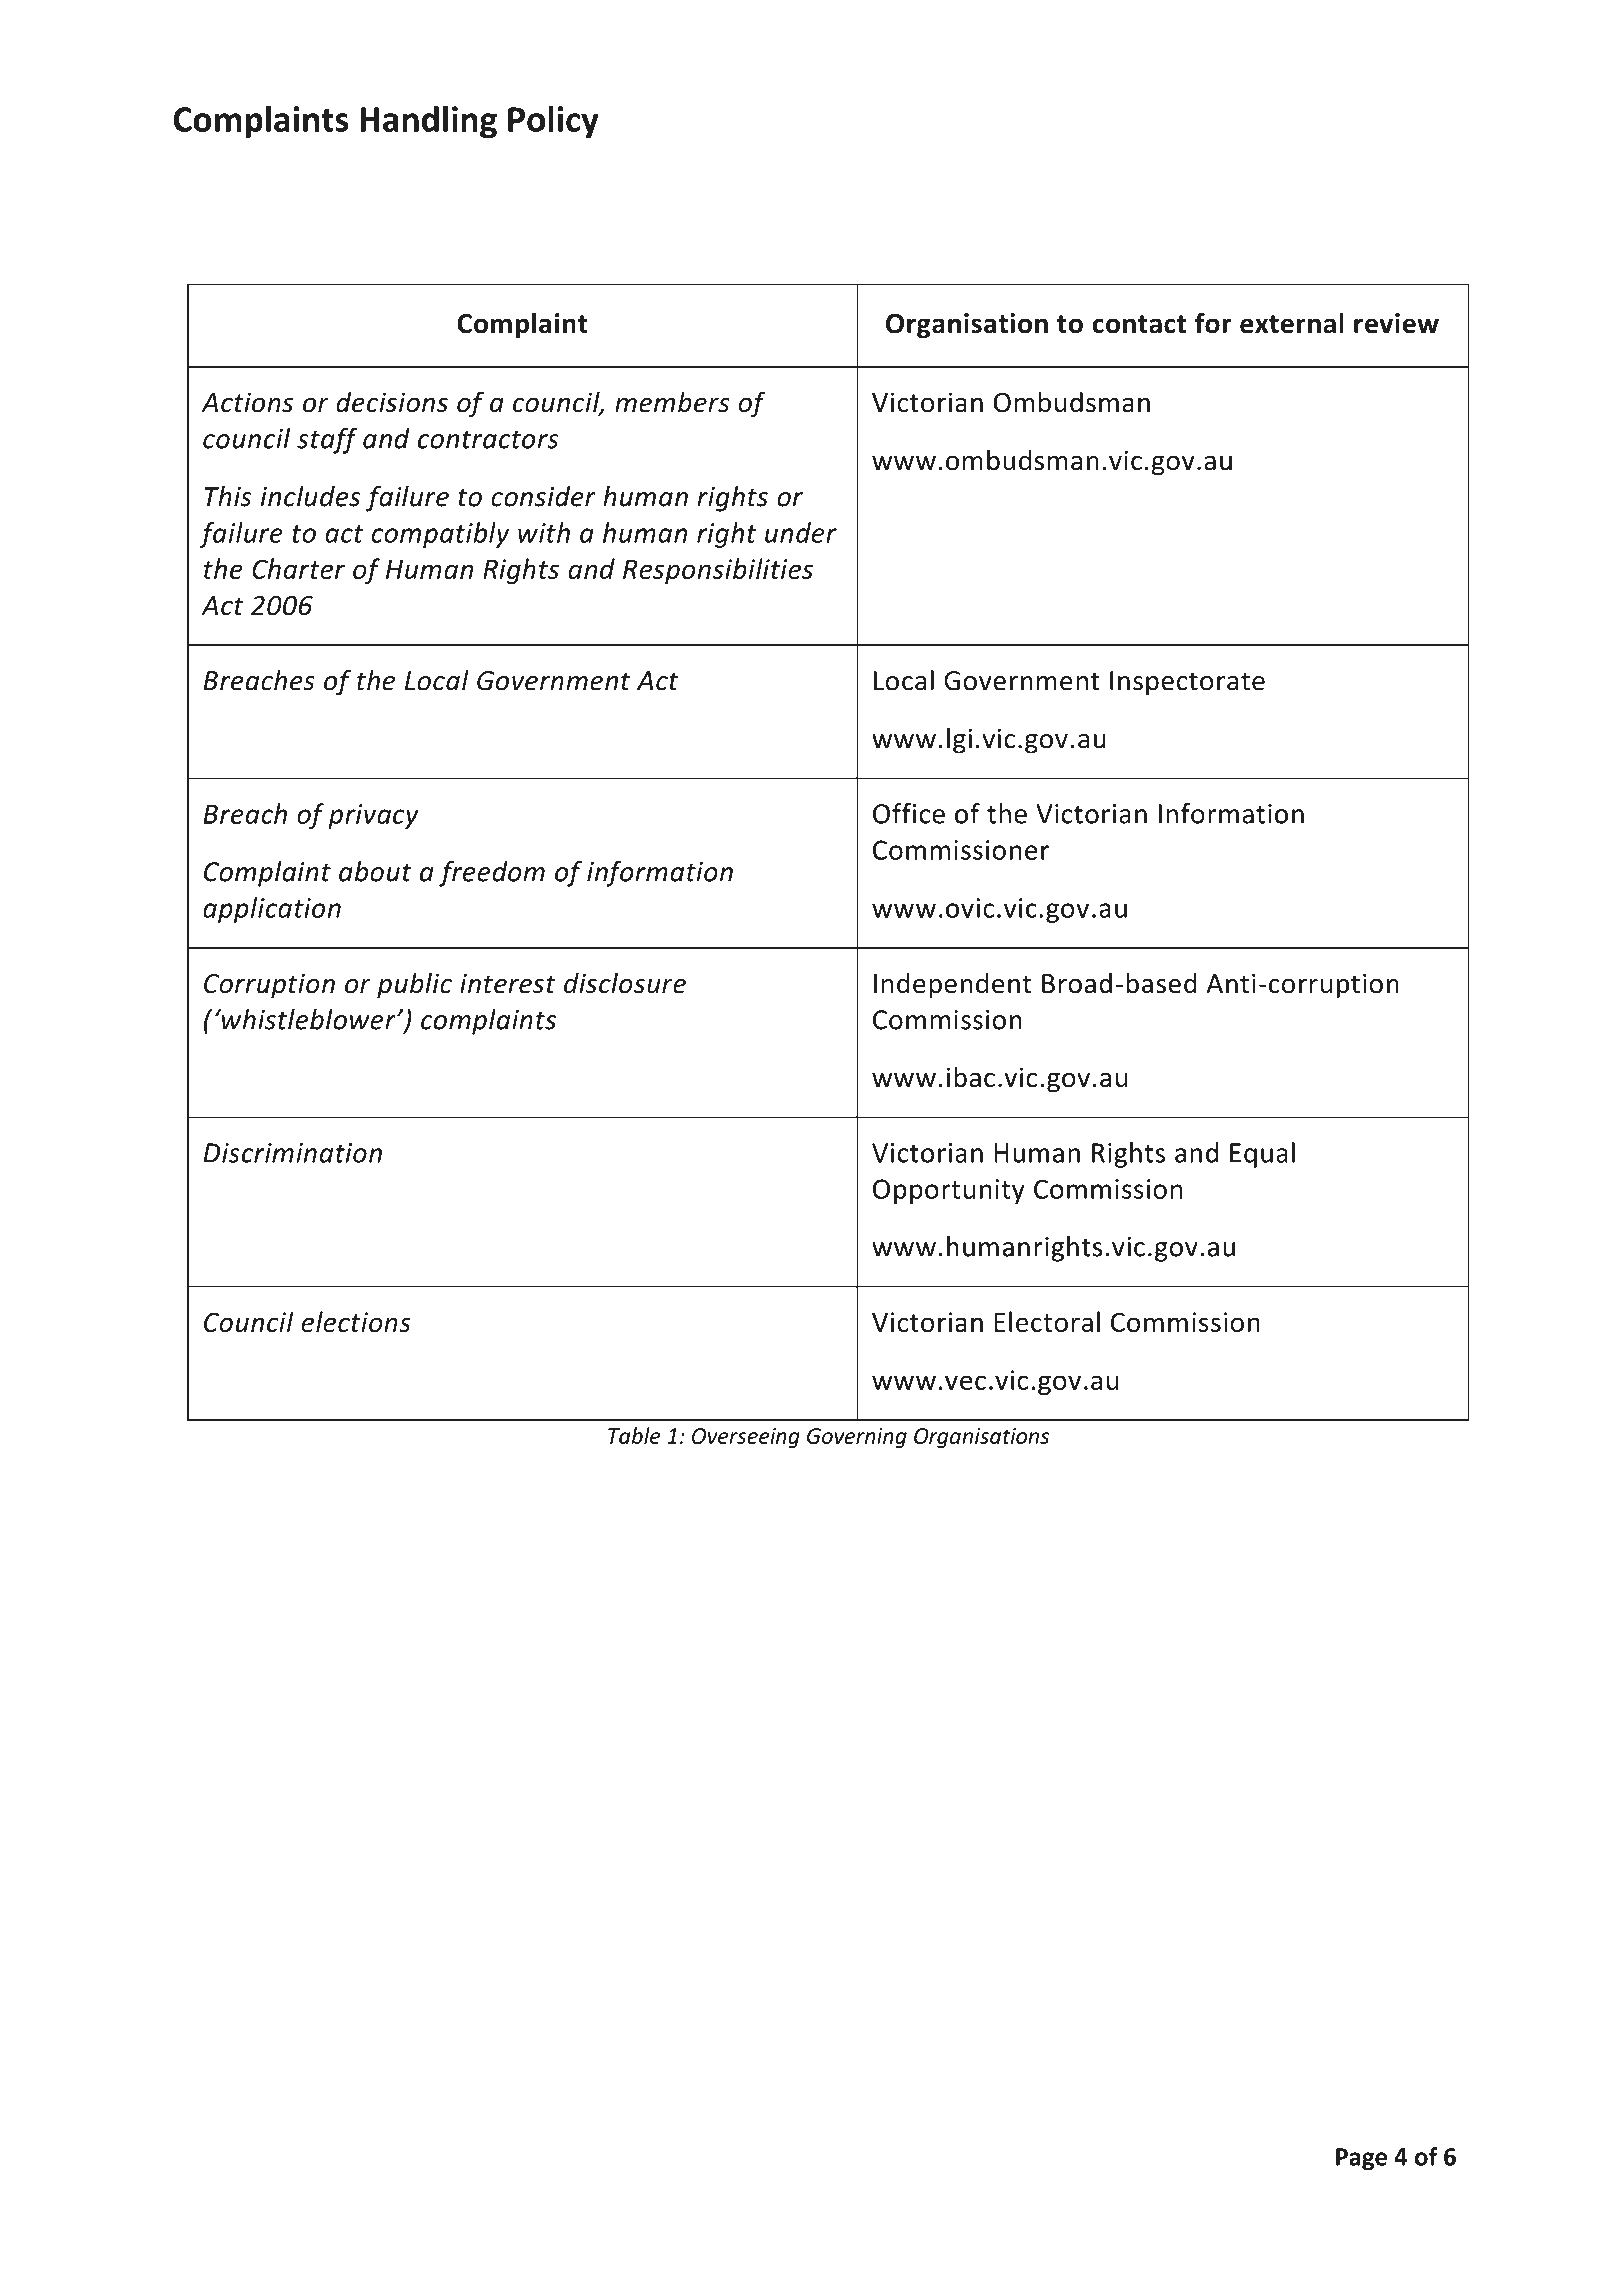 This image has height=2272, width=1606. What do you see at coordinates (949, 1191) in the image?
I see `Opportunity` at bounding box center [949, 1191].
